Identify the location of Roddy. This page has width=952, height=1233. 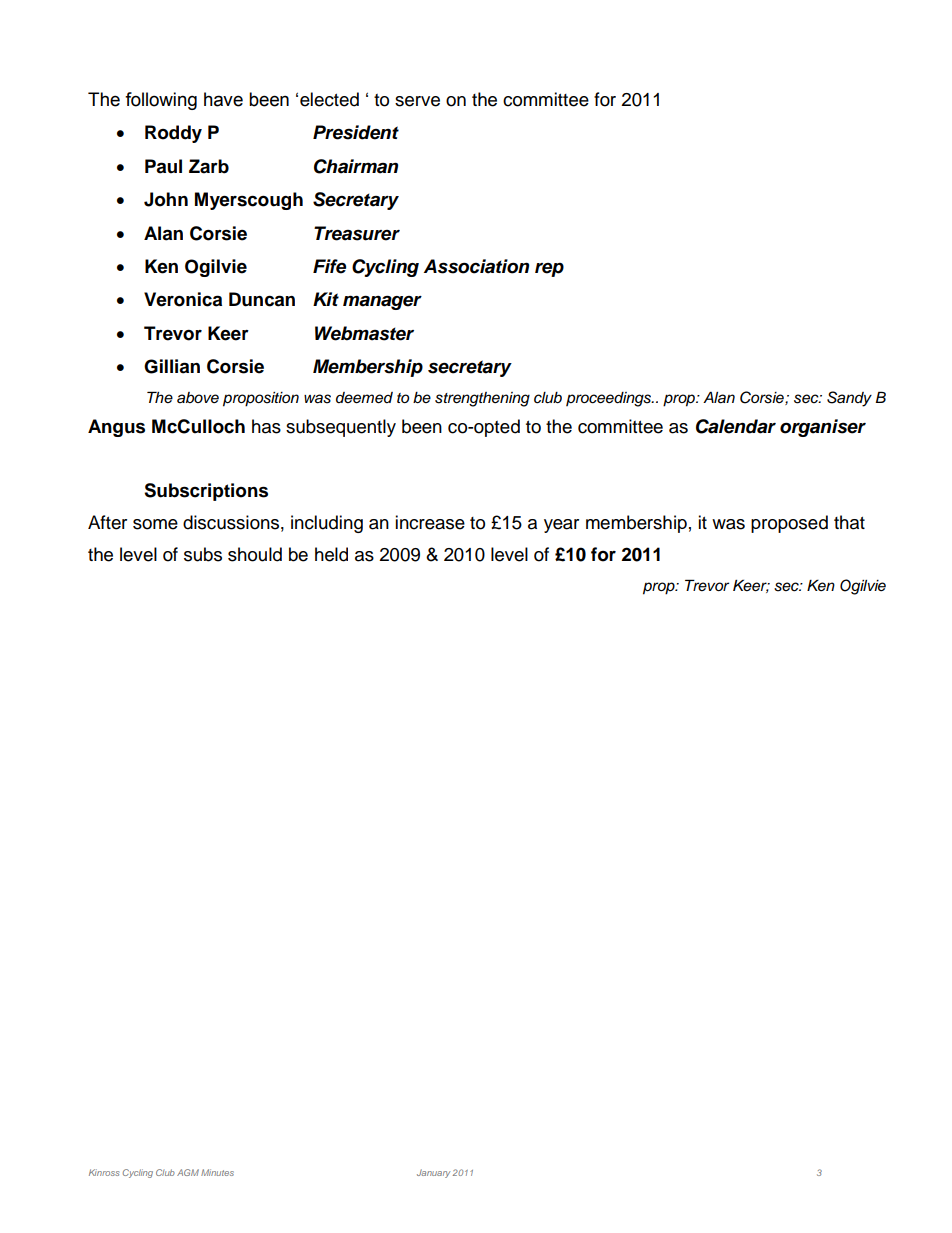
(173, 134).
